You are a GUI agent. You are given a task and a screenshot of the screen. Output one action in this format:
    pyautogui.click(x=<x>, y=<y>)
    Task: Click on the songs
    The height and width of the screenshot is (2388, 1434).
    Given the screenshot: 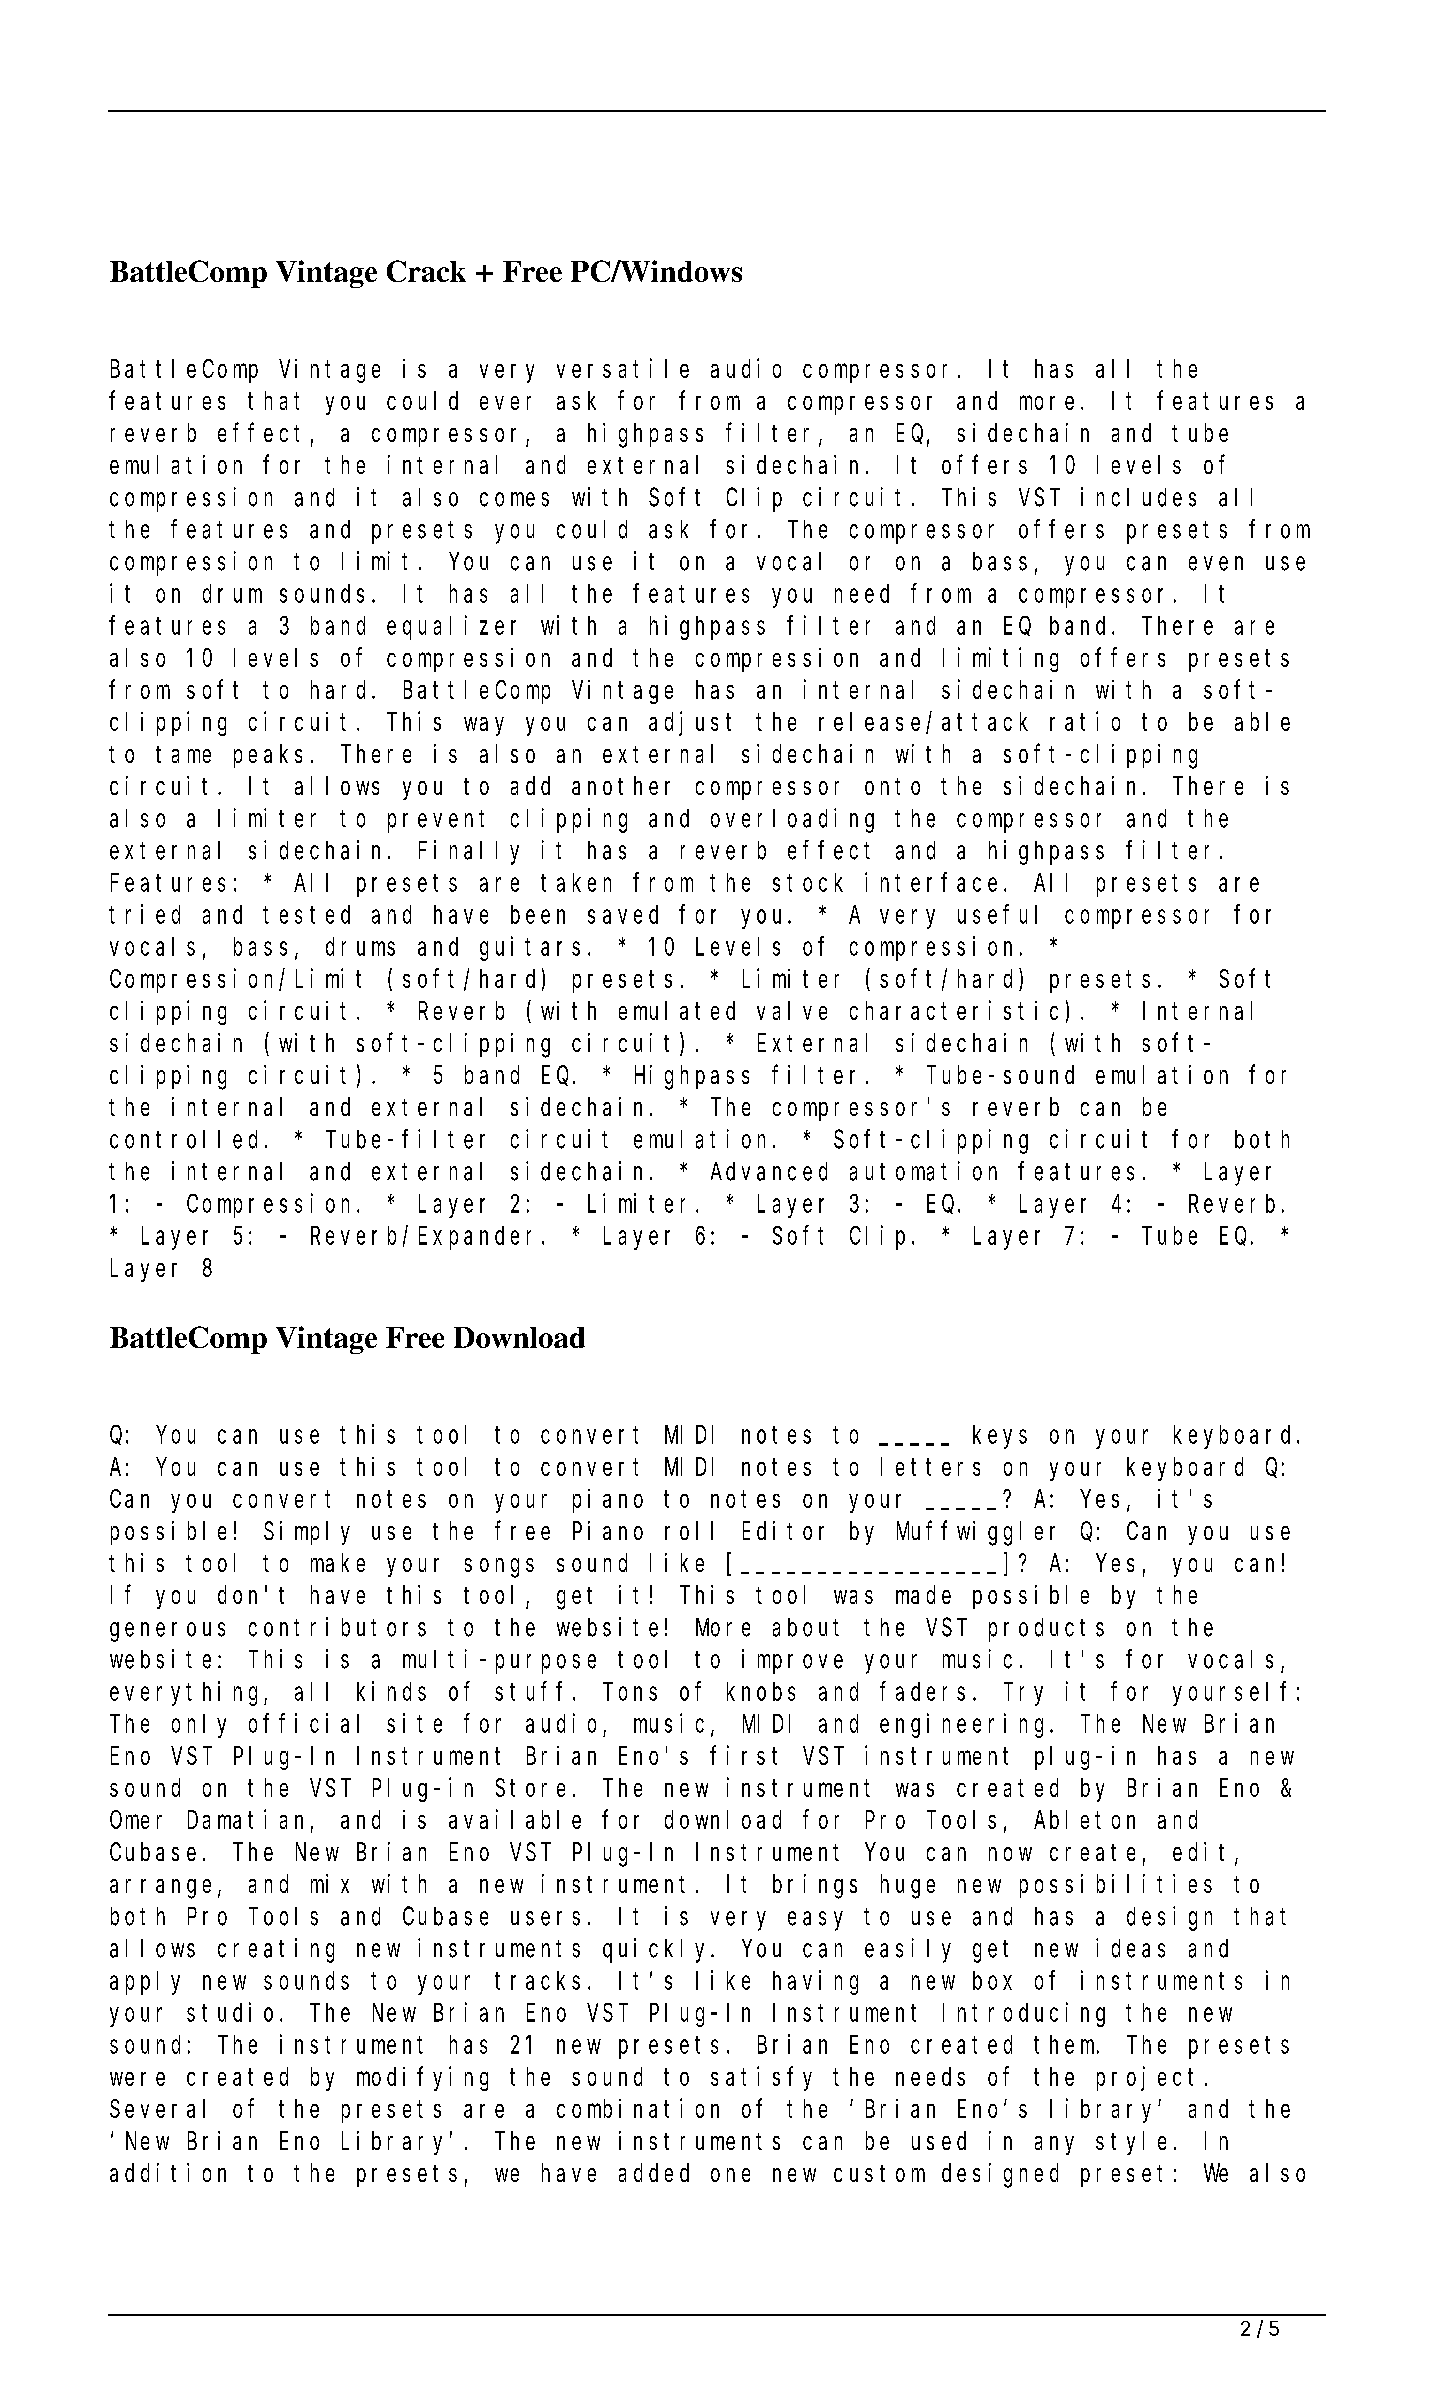 What is the action you would take?
    pyautogui.click(x=499, y=1568)
